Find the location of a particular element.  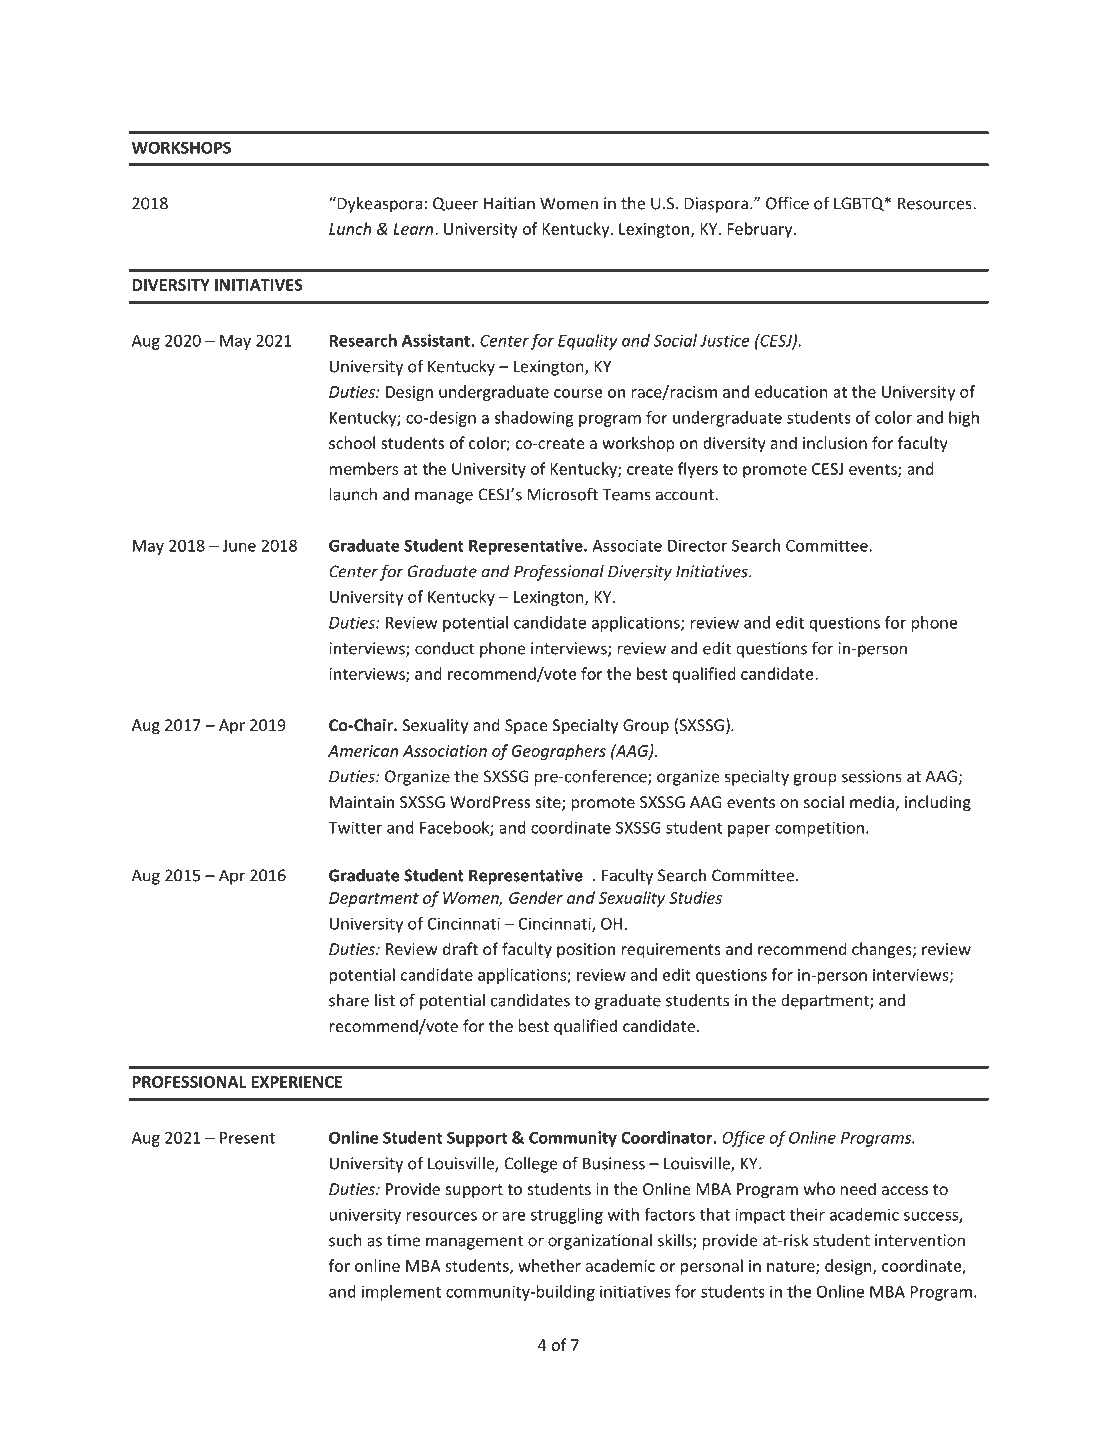

sessions is located at coordinates (872, 776).
